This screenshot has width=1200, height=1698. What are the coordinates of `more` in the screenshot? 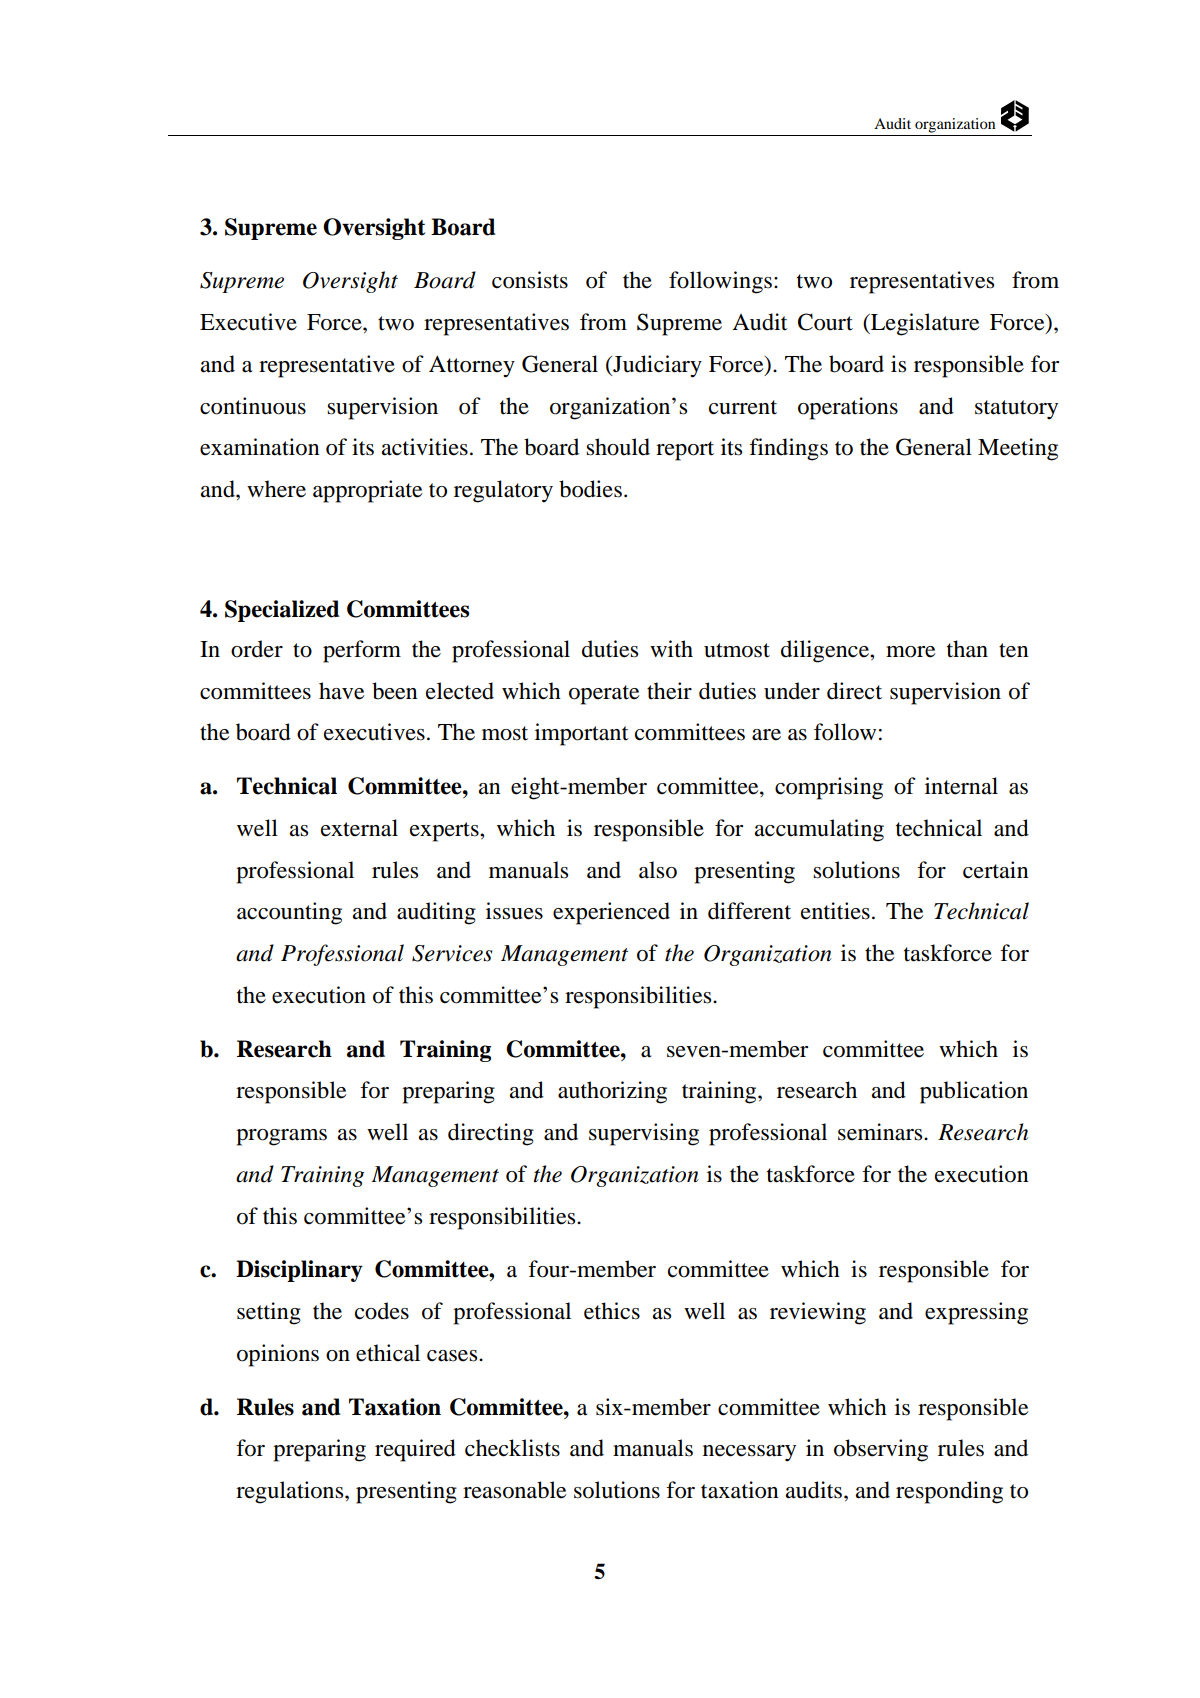 It's located at (910, 652).
